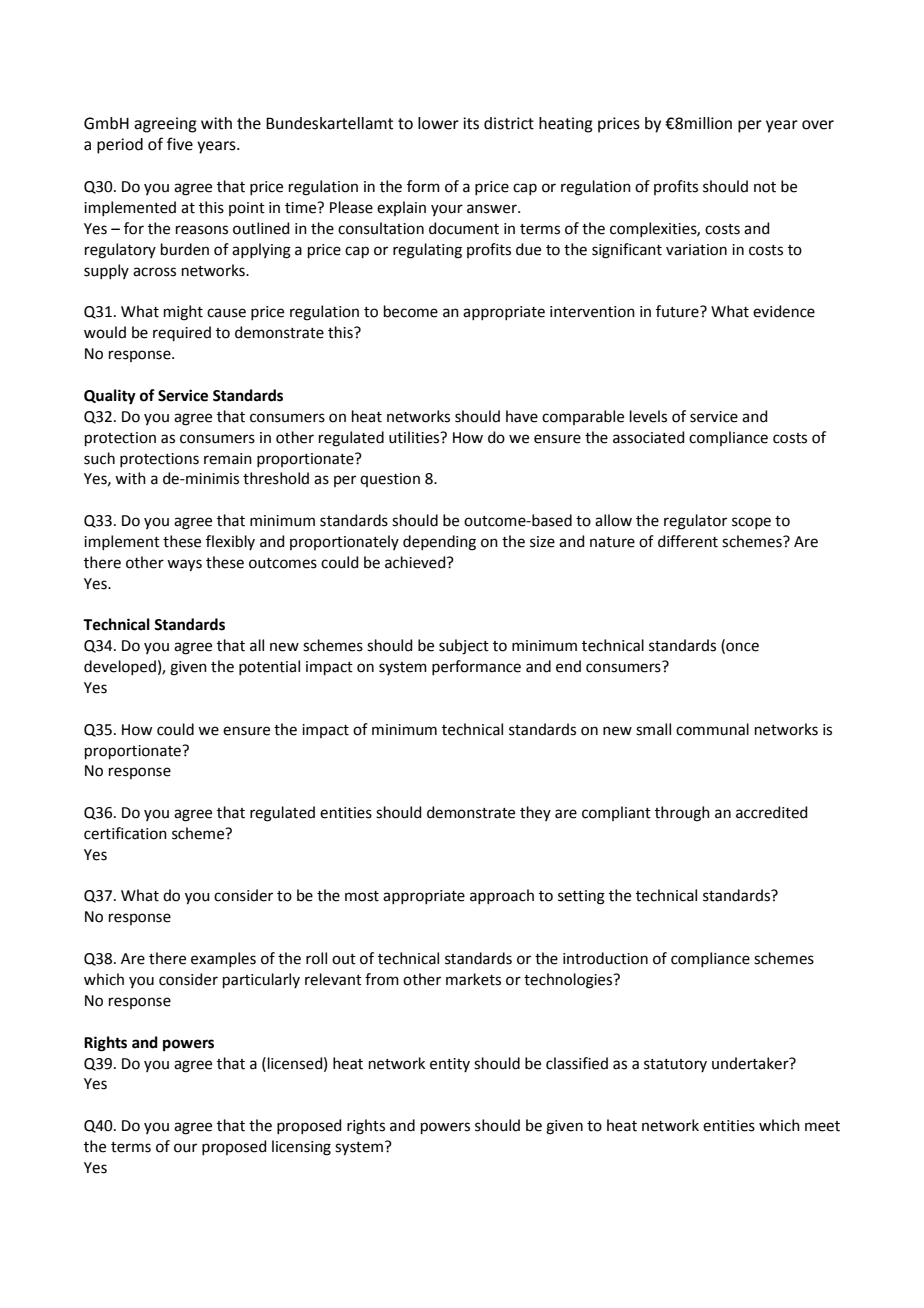  What do you see at coordinates (180, 144) in the image?
I see `five` at bounding box center [180, 144].
